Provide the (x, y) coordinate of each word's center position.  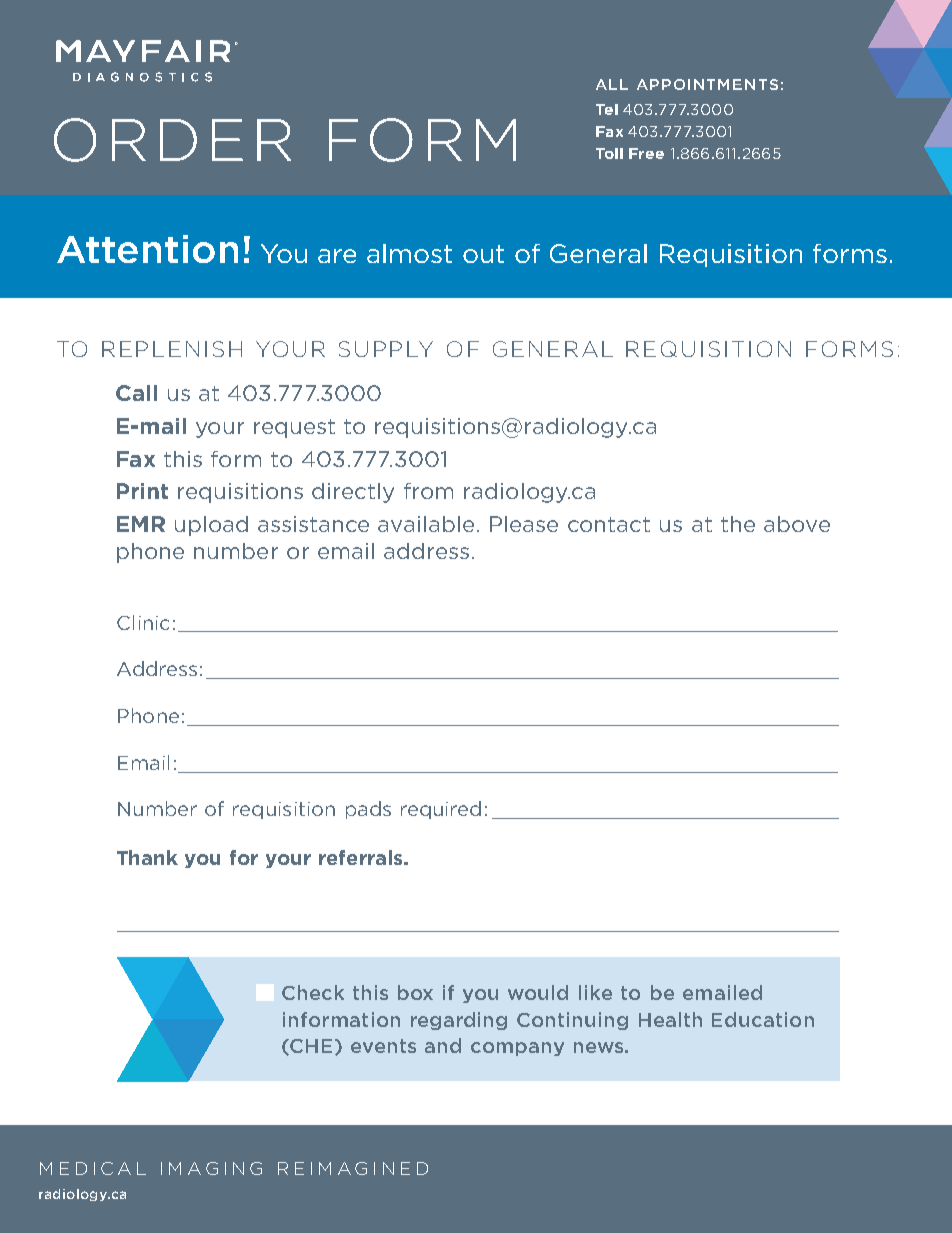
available (426, 524)
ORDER (172, 140)
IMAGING (211, 1168)
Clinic (143, 622)
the (738, 524)
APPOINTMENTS (707, 84)
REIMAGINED (353, 1168)
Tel (607, 109)
